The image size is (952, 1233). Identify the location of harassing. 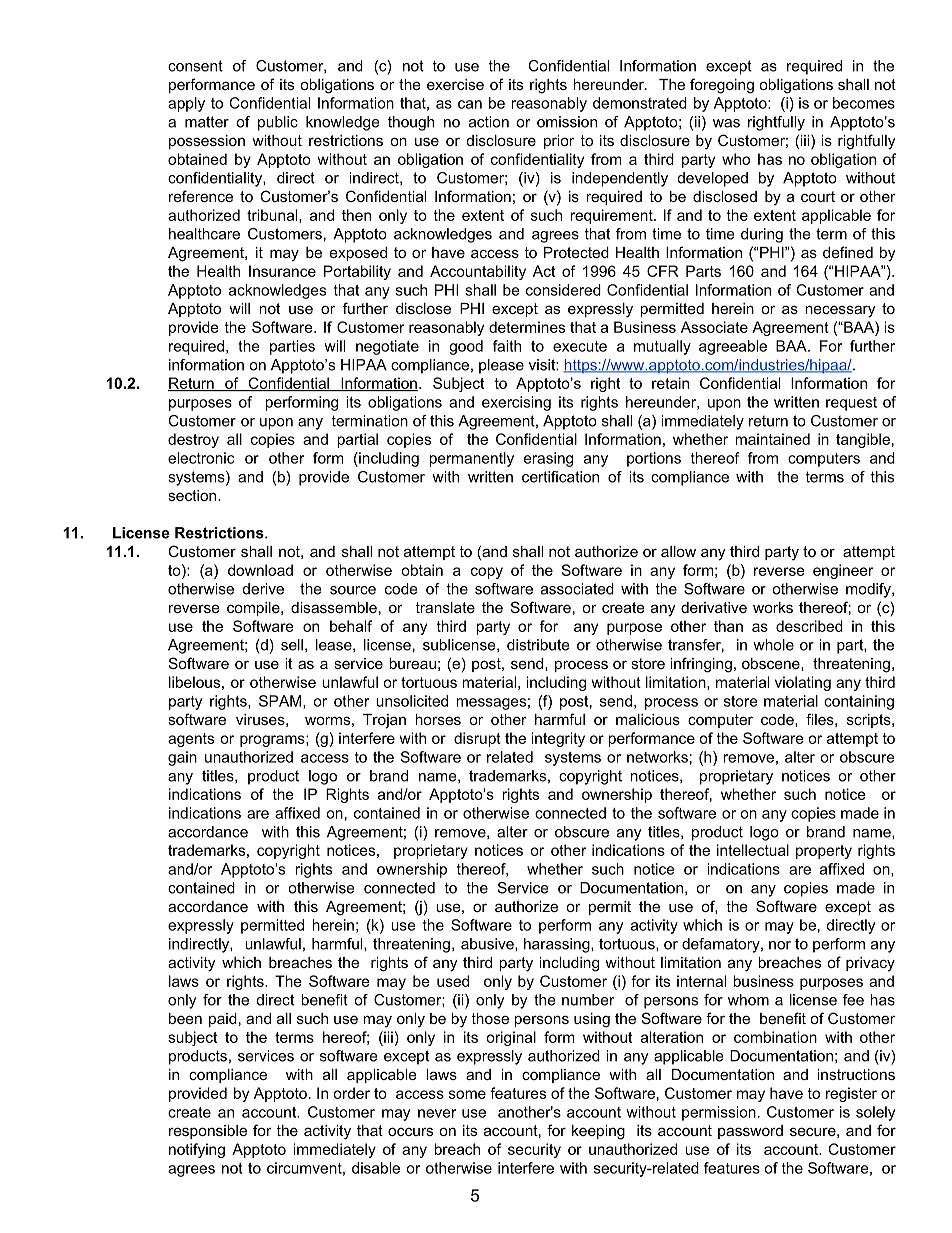
(558, 945).
